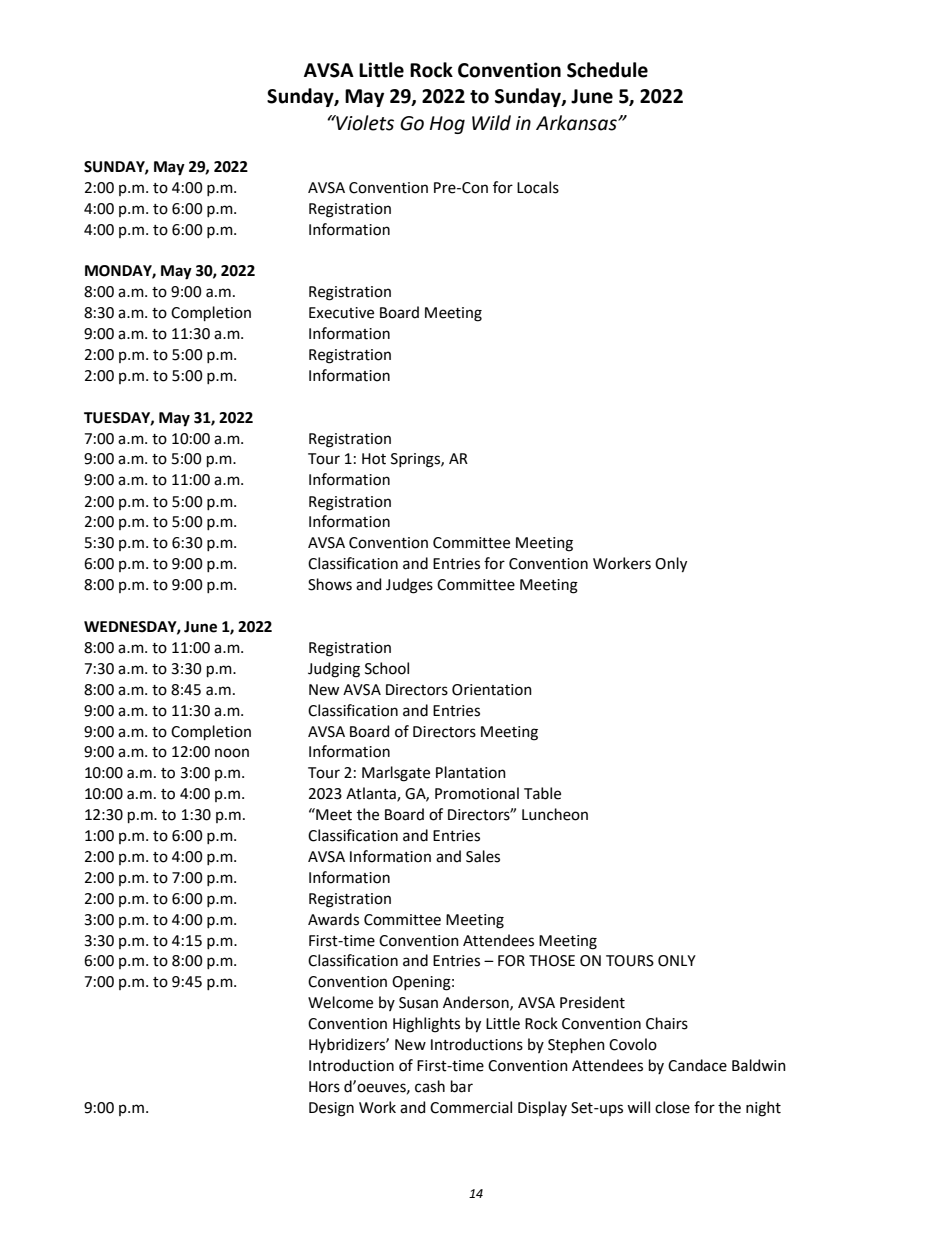 This page has width=952, height=1233. Describe the element at coordinates (538, 187) in the page. I see `Locals` at that location.
